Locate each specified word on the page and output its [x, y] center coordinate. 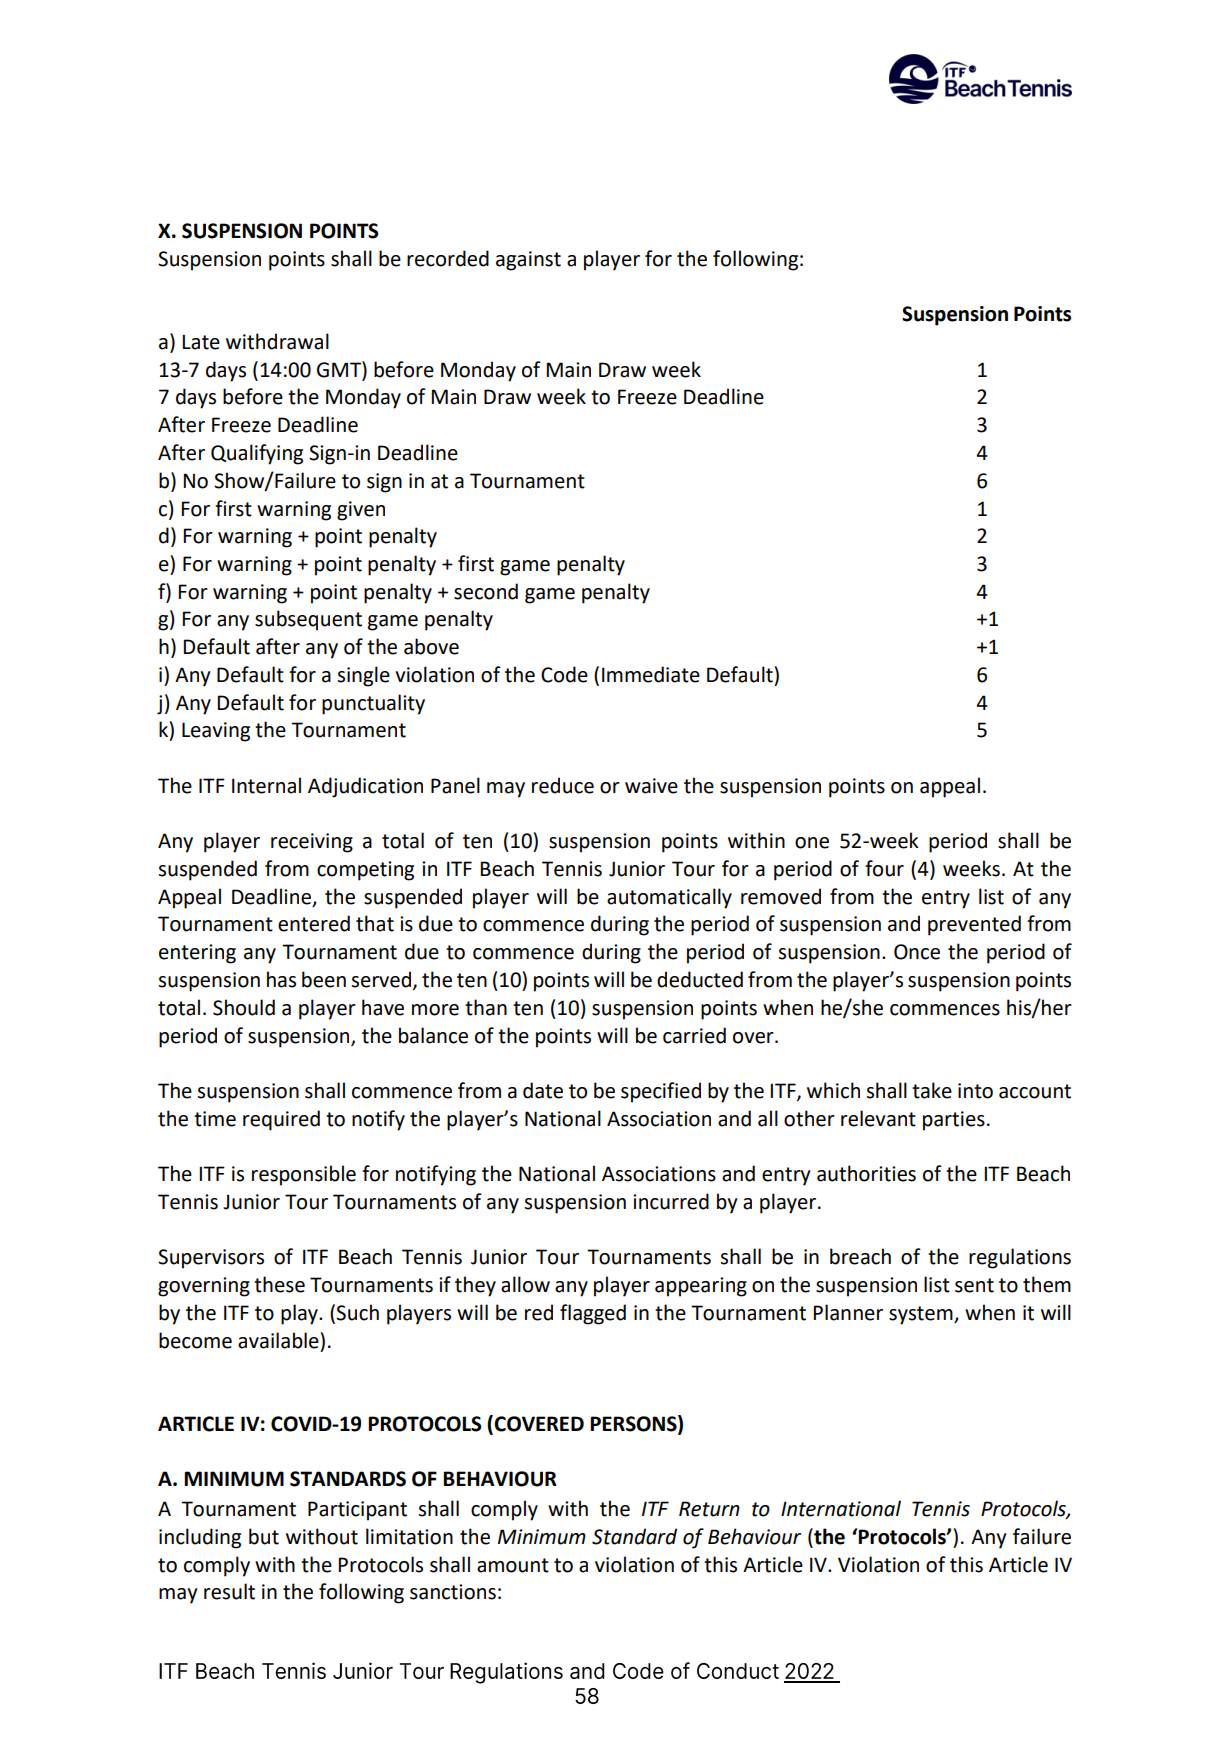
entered [314, 923]
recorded [448, 258]
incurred [671, 1201]
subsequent [308, 620]
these [279, 1284]
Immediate [651, 674]
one [812, 843]
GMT [340, 369]
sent [974, 1285]
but [264, 1536]
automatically [669, 898]
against [528, 261]
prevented [974, 925]
